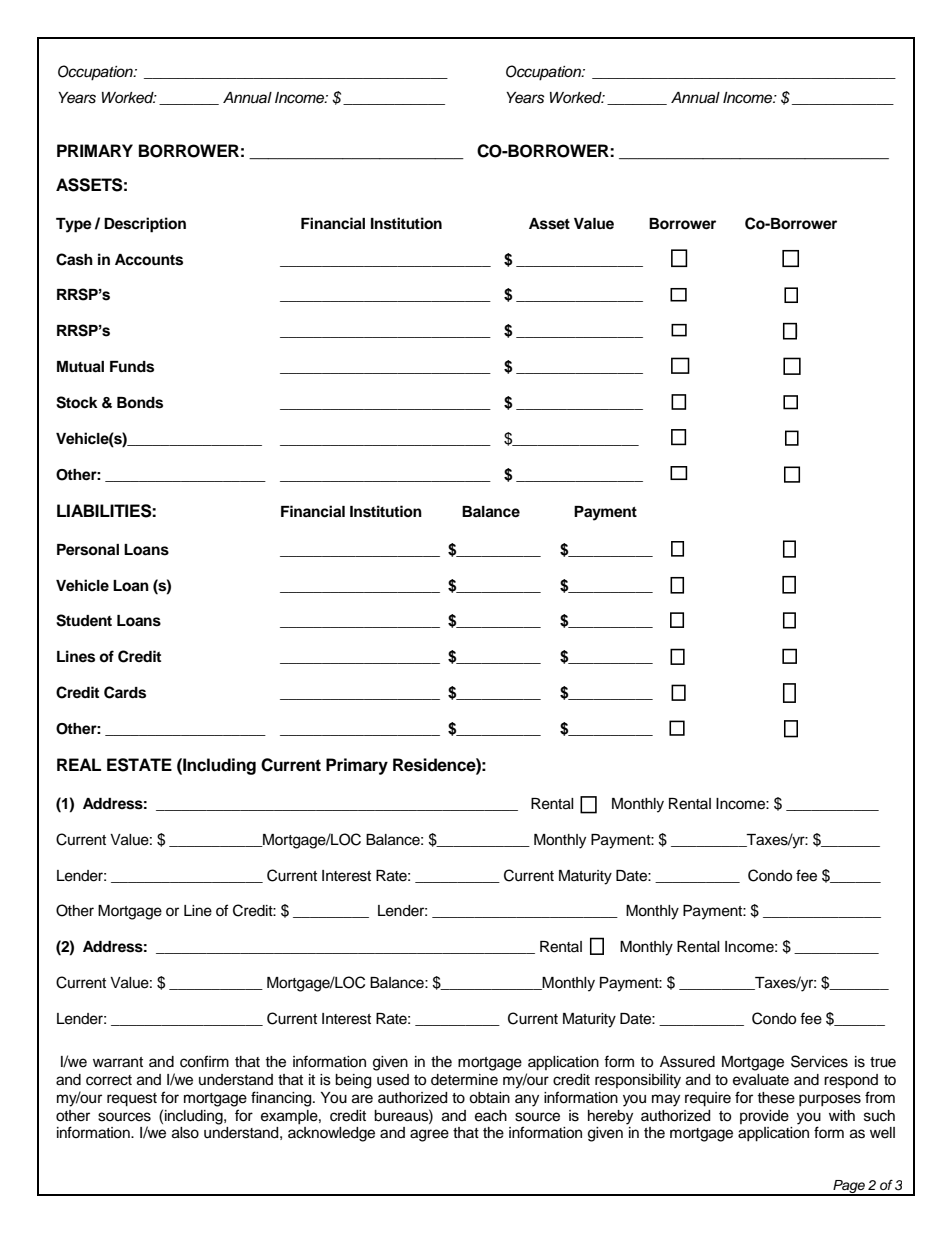 The width and height of the screenshot is (952, 1233). I want to click on Funds, so click(132, 367).
